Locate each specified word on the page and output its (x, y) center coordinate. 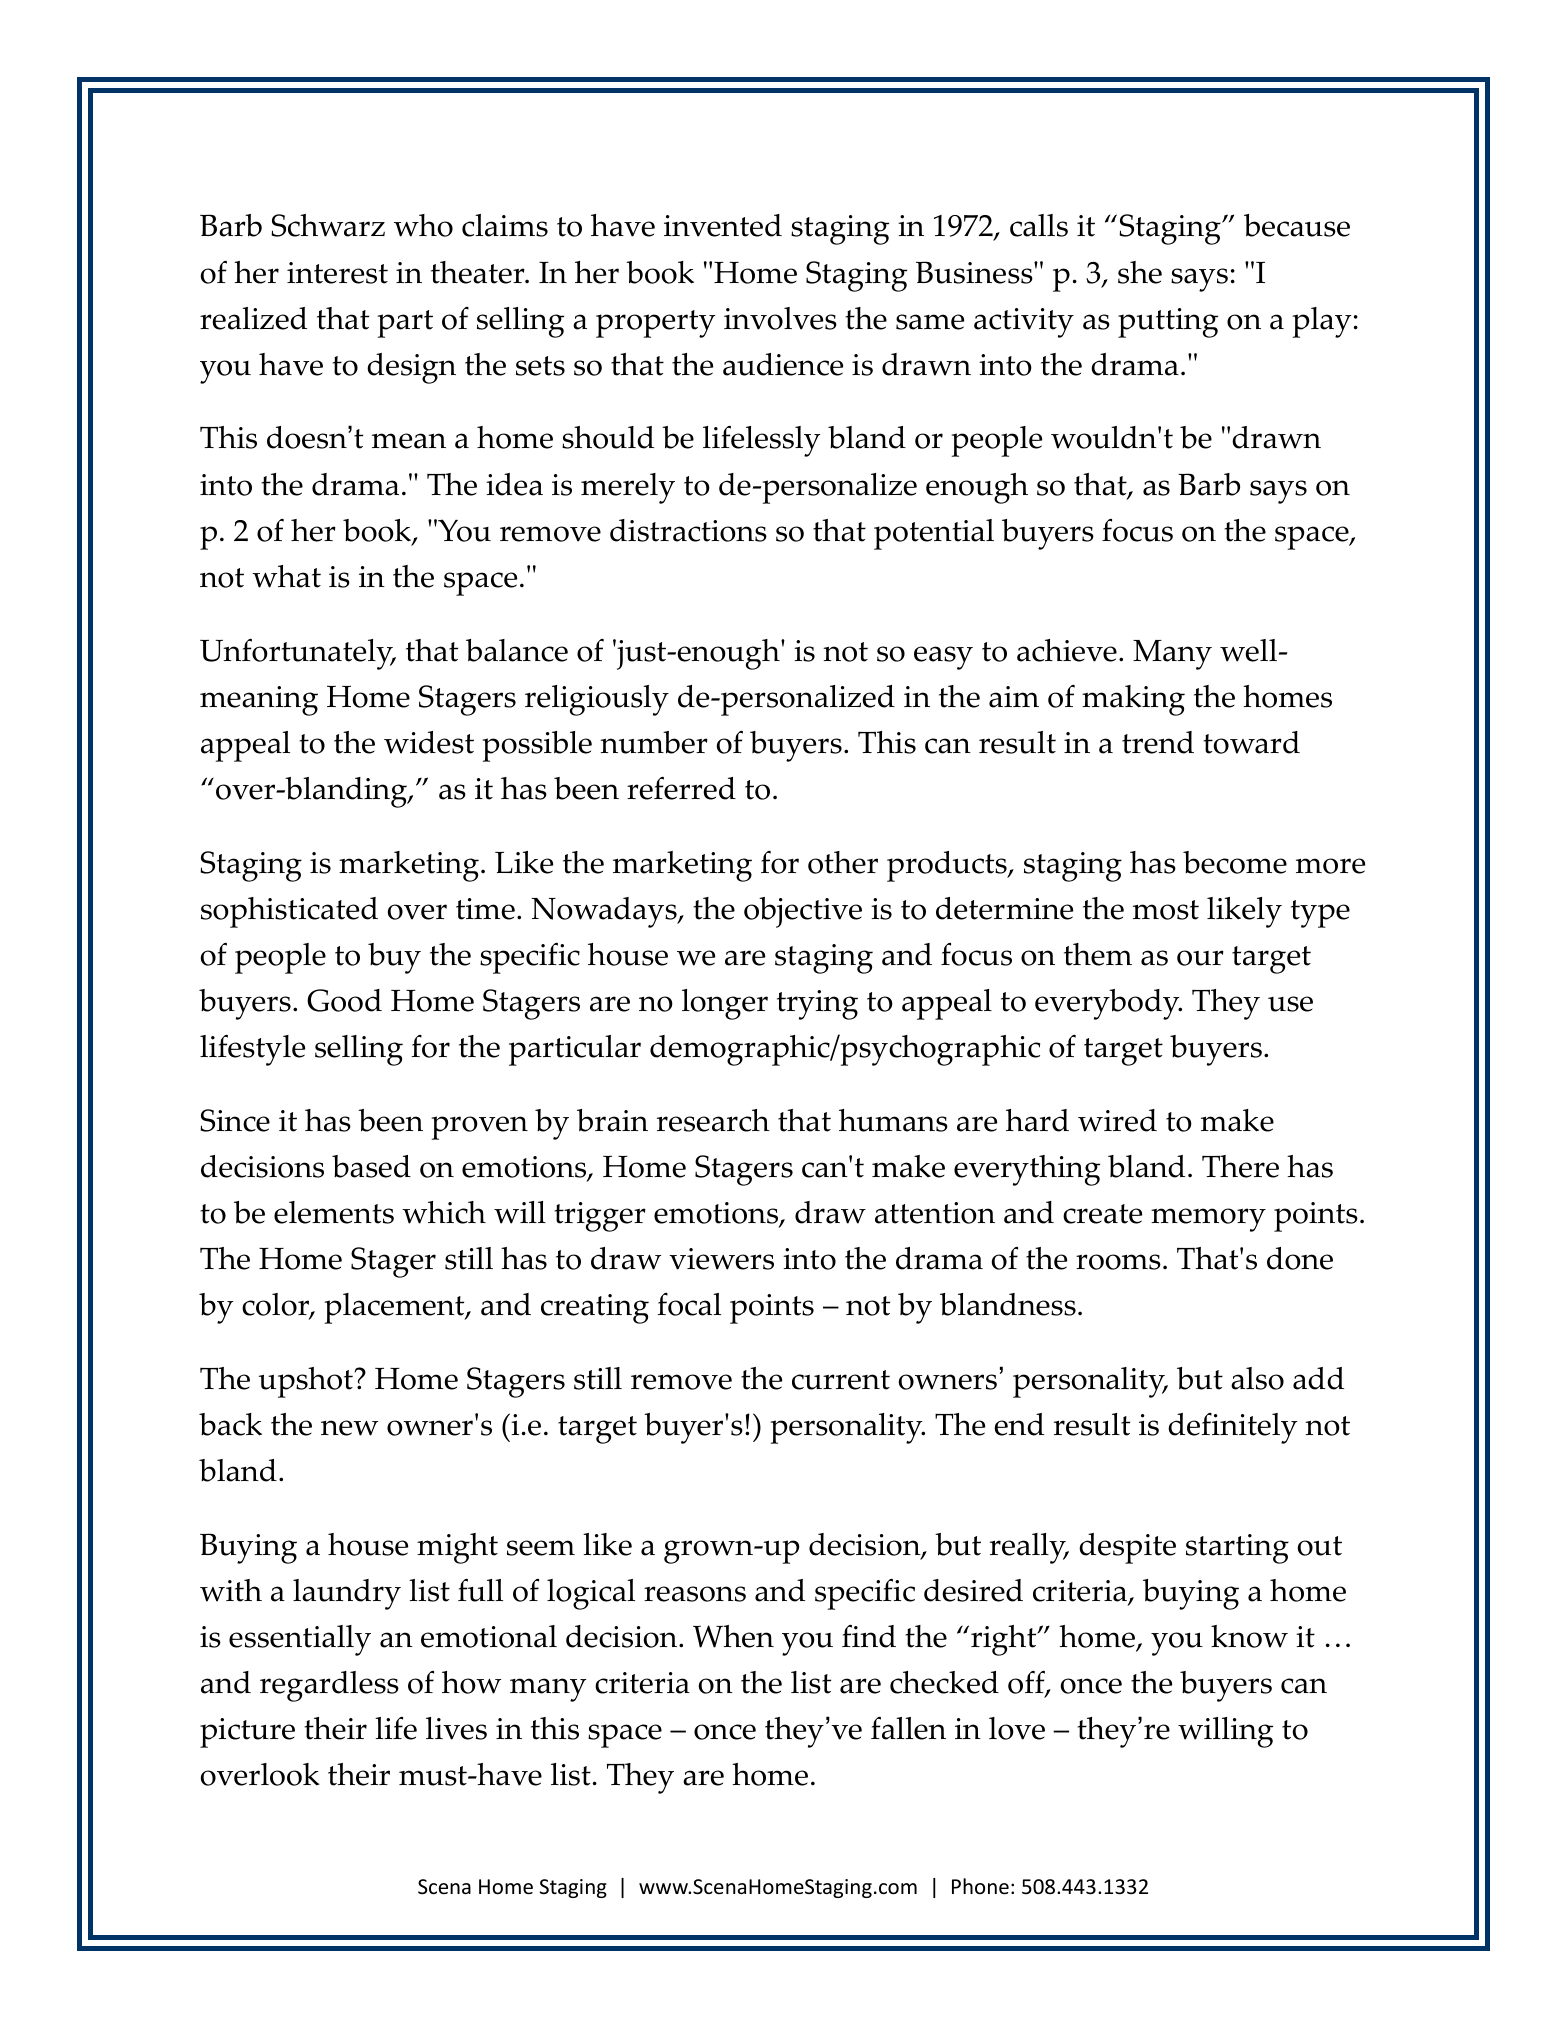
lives (456, 1728)
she (1140, 272)
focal (689, 1304)
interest (337, 273)
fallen (908, 1728)
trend (1158, 742)
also (1257, 1378)
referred (681, 788)
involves (780, 318)
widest (429, 742)
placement (395, 1308)
